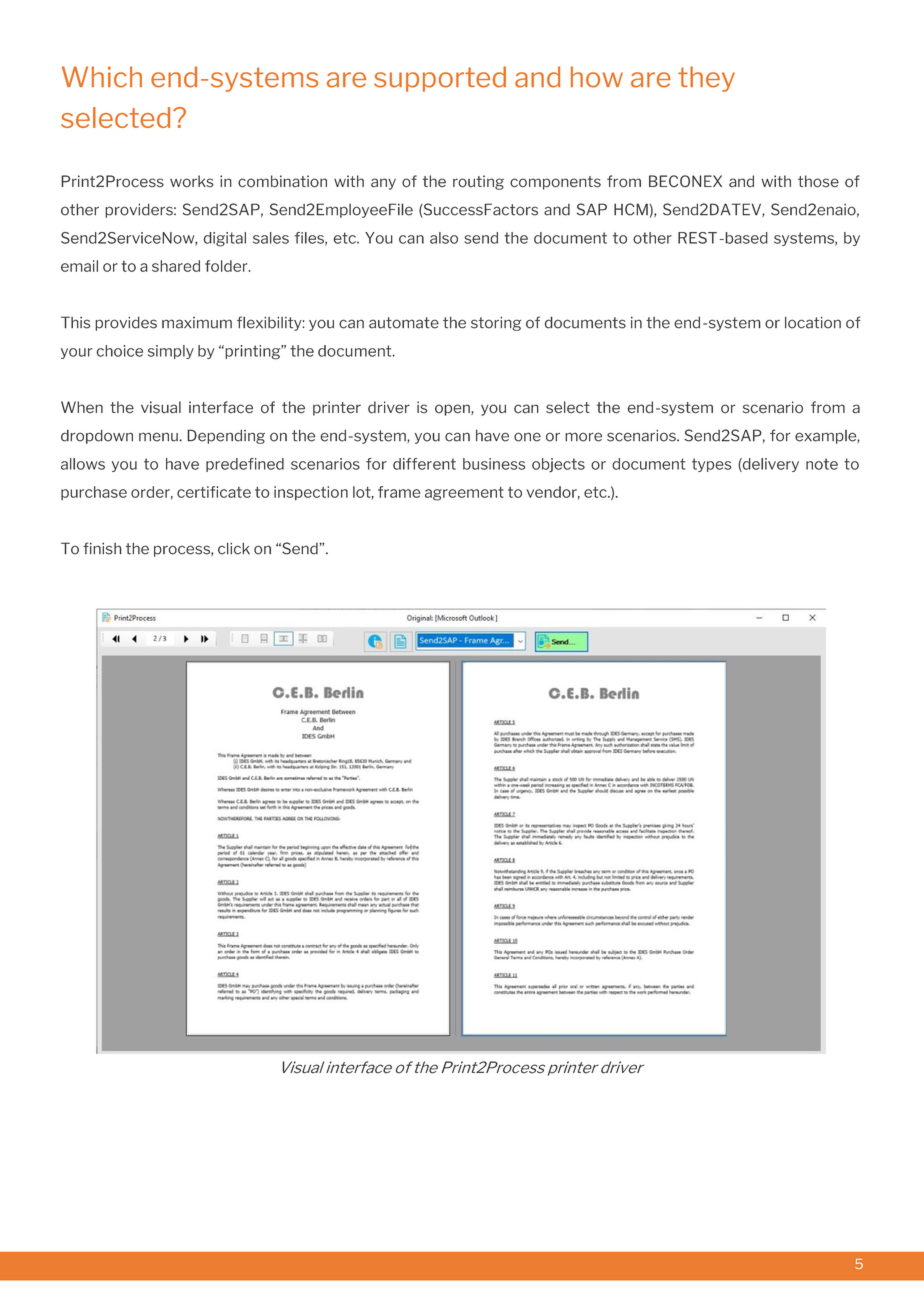 The image size is (924, 1308). What do you see at coordinates (464, 494) in the page?
I see `agreement` at bounding box center [464, 494].
